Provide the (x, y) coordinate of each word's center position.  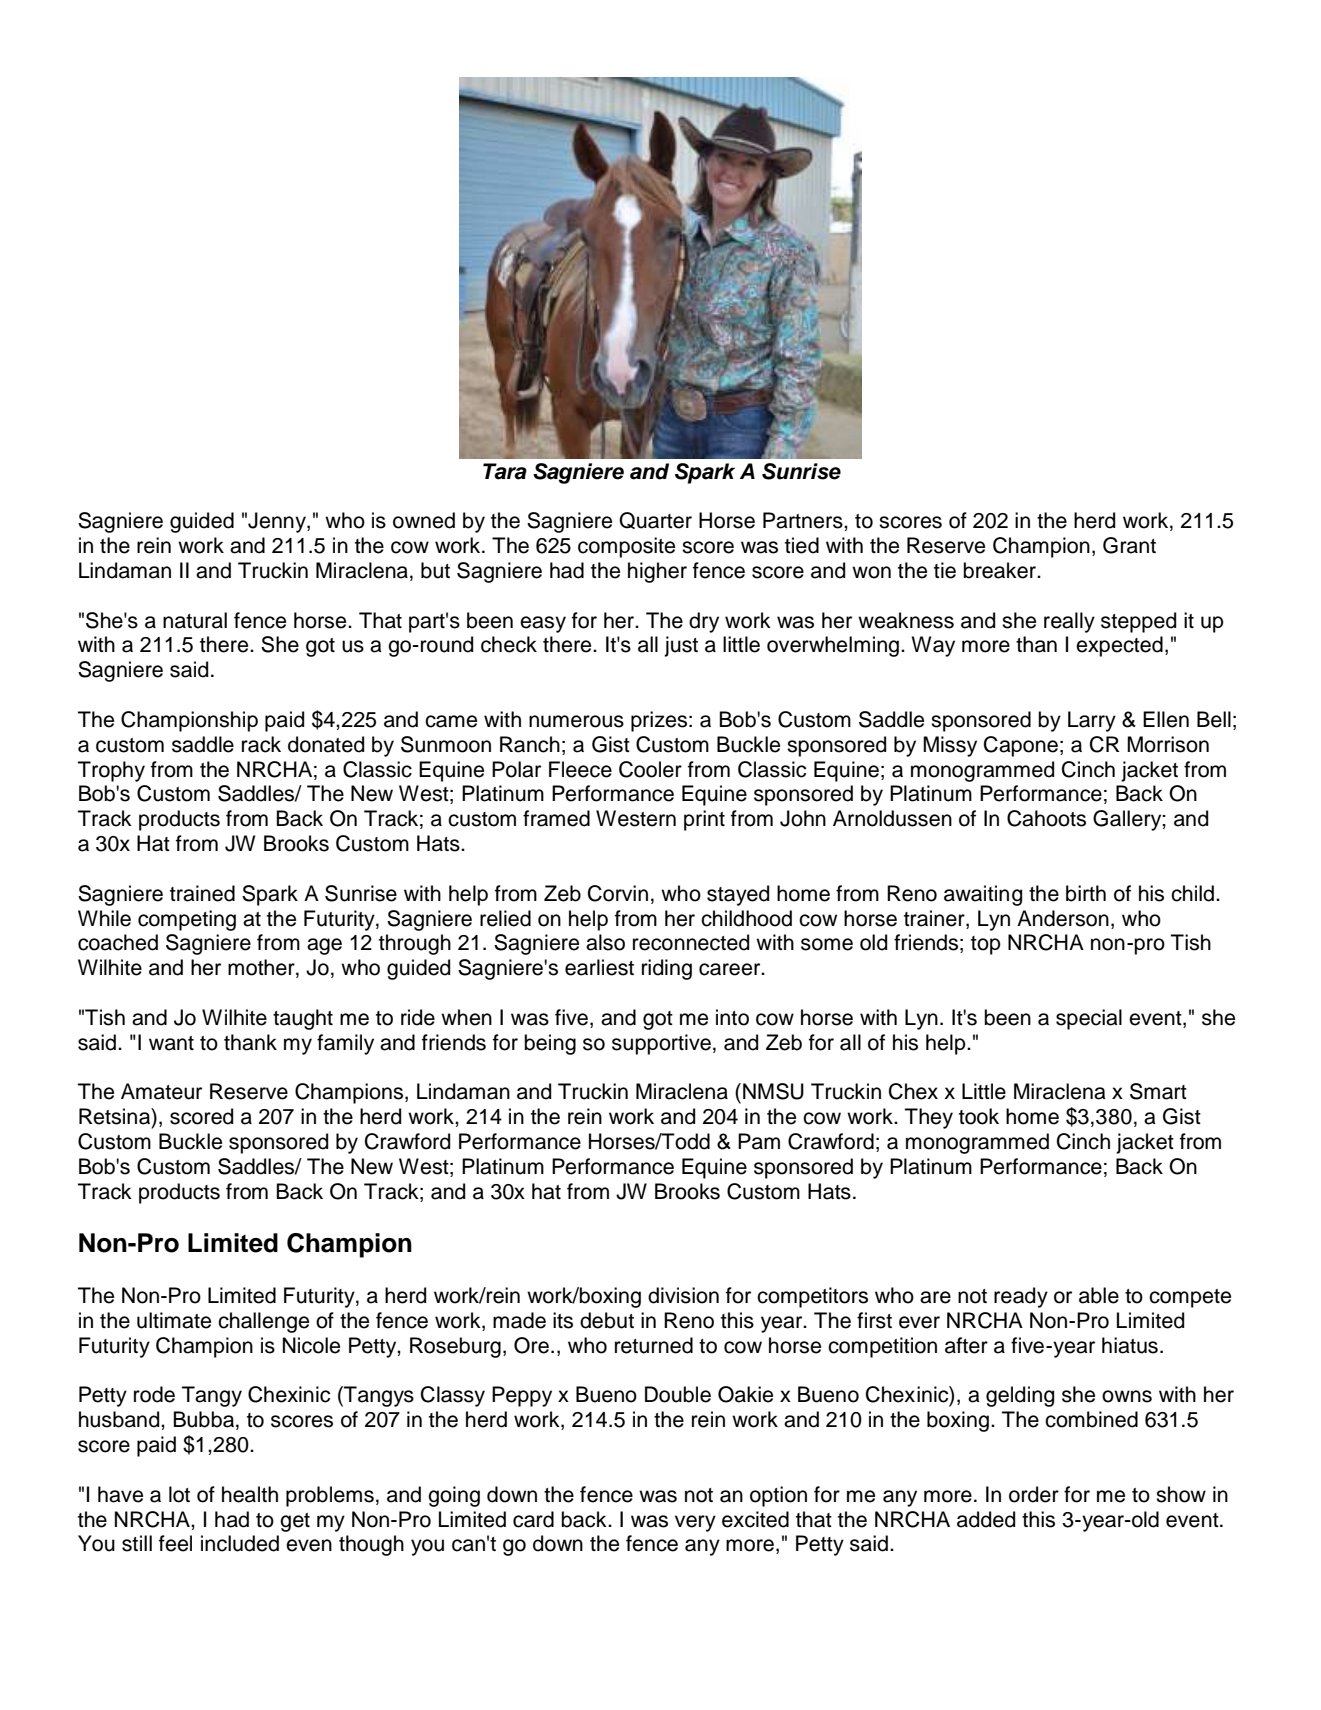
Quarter (655, 520)
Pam (759, 1141)
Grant (1129, 545)
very (695, 1523)
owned (424, 520)
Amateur (161, 1091)
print (704, 820)
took (979, 1116)
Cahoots (1046, 818)
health (250, 1494)
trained (202, 893)
